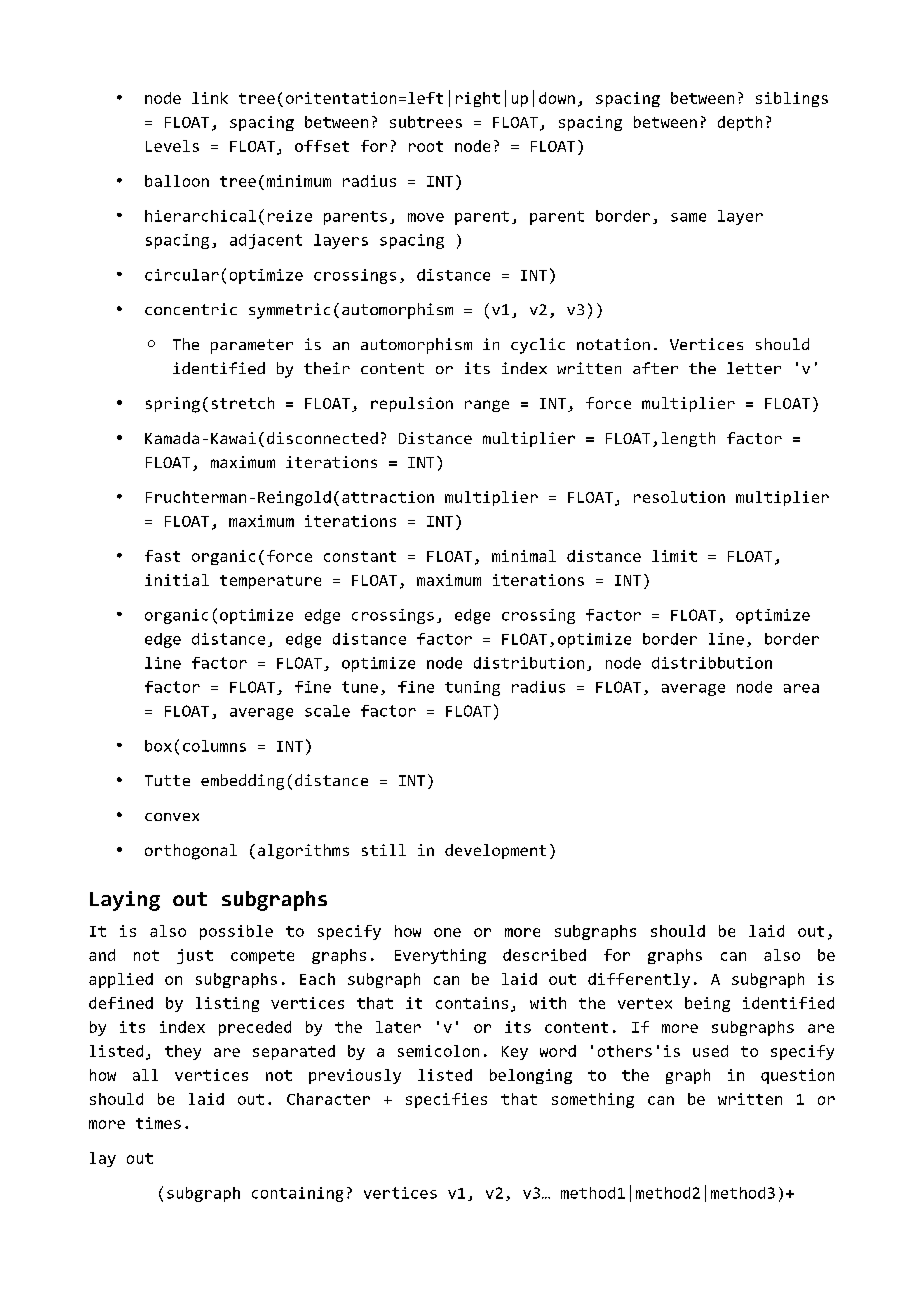 The image size is (924, 1308). I want to click on tuning, so click(472, 688).
